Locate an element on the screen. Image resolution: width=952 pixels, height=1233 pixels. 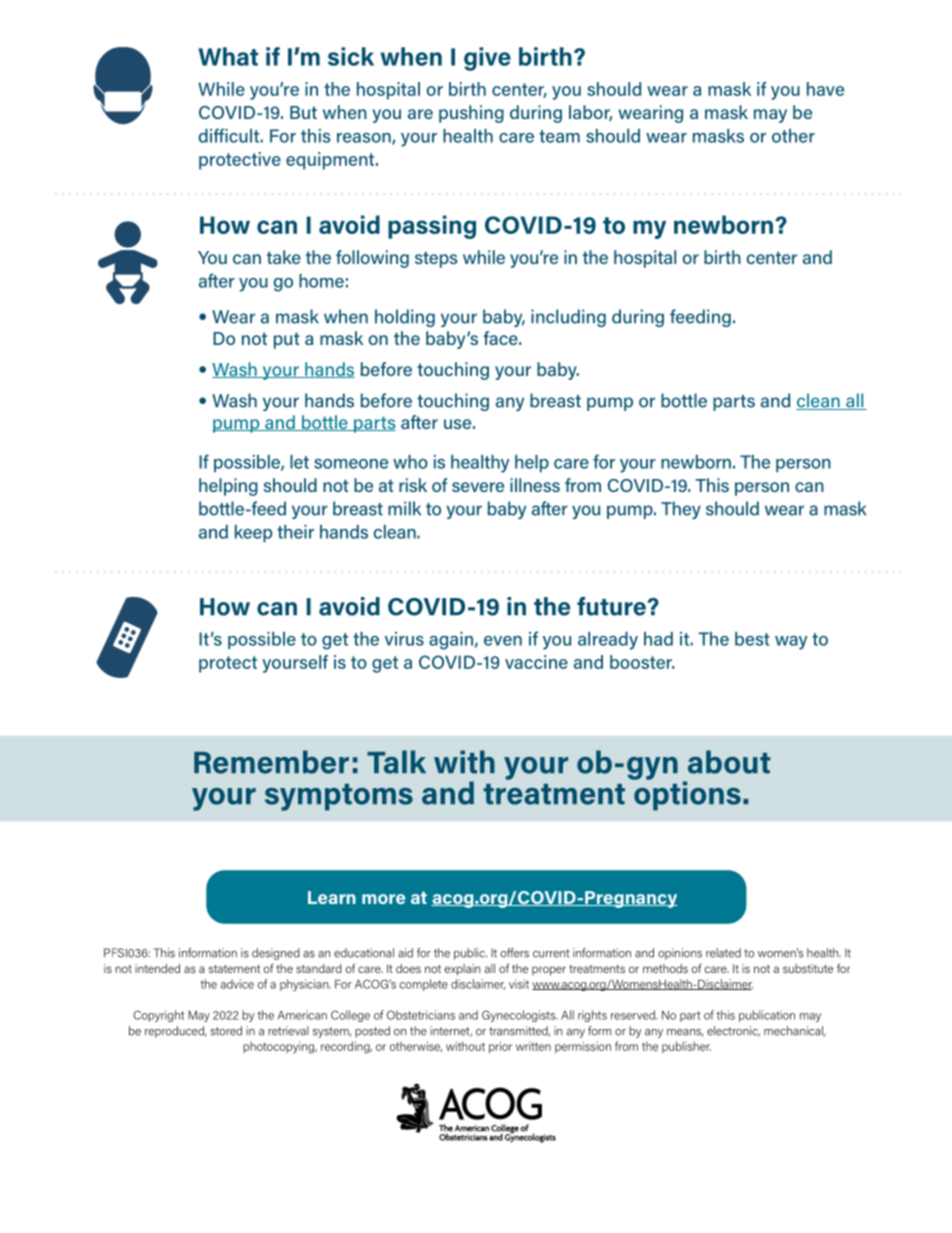
about is located at coordinates (729, 762).
